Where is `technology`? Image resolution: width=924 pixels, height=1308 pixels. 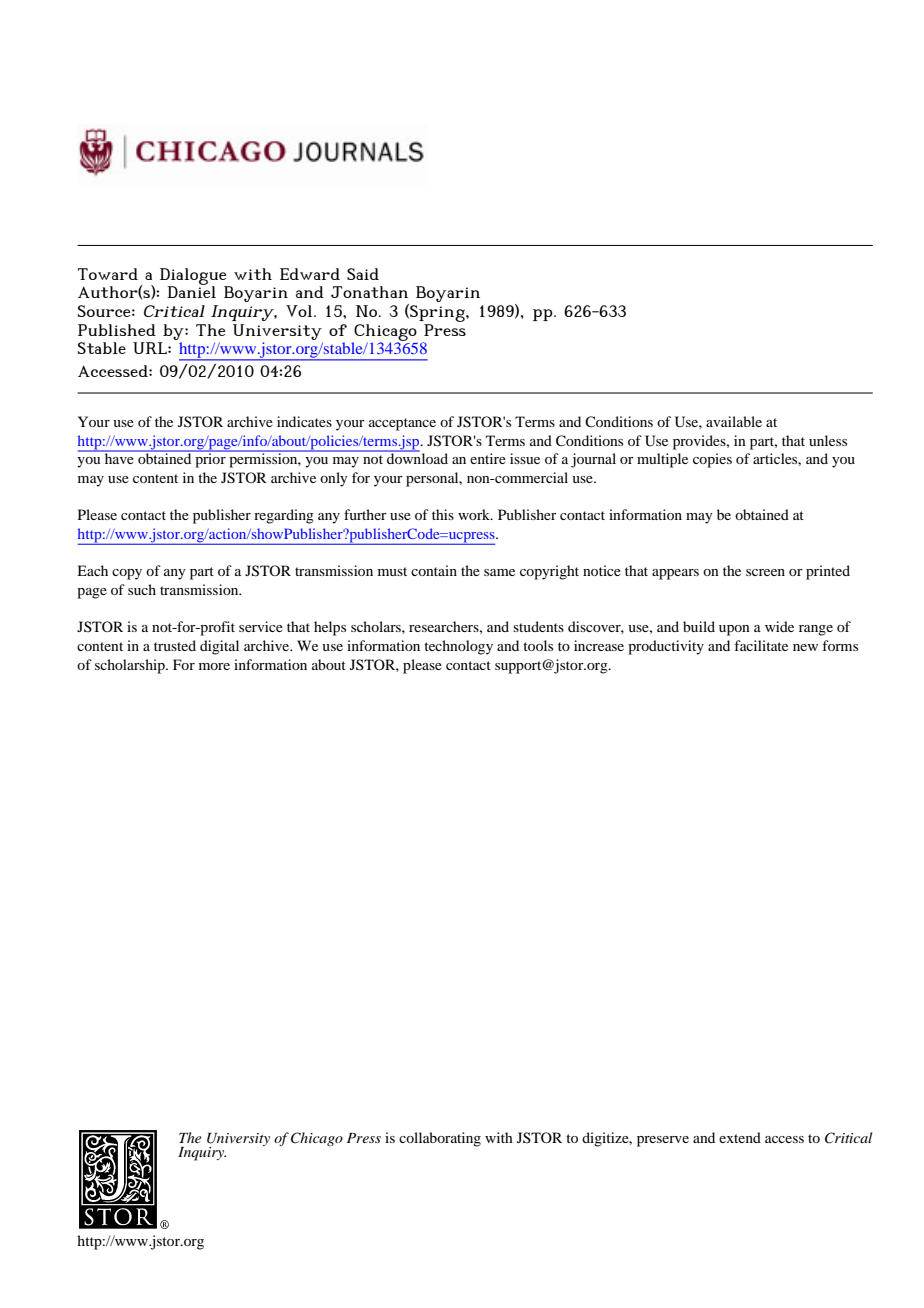
technology is located at coordinates (458, 647).
